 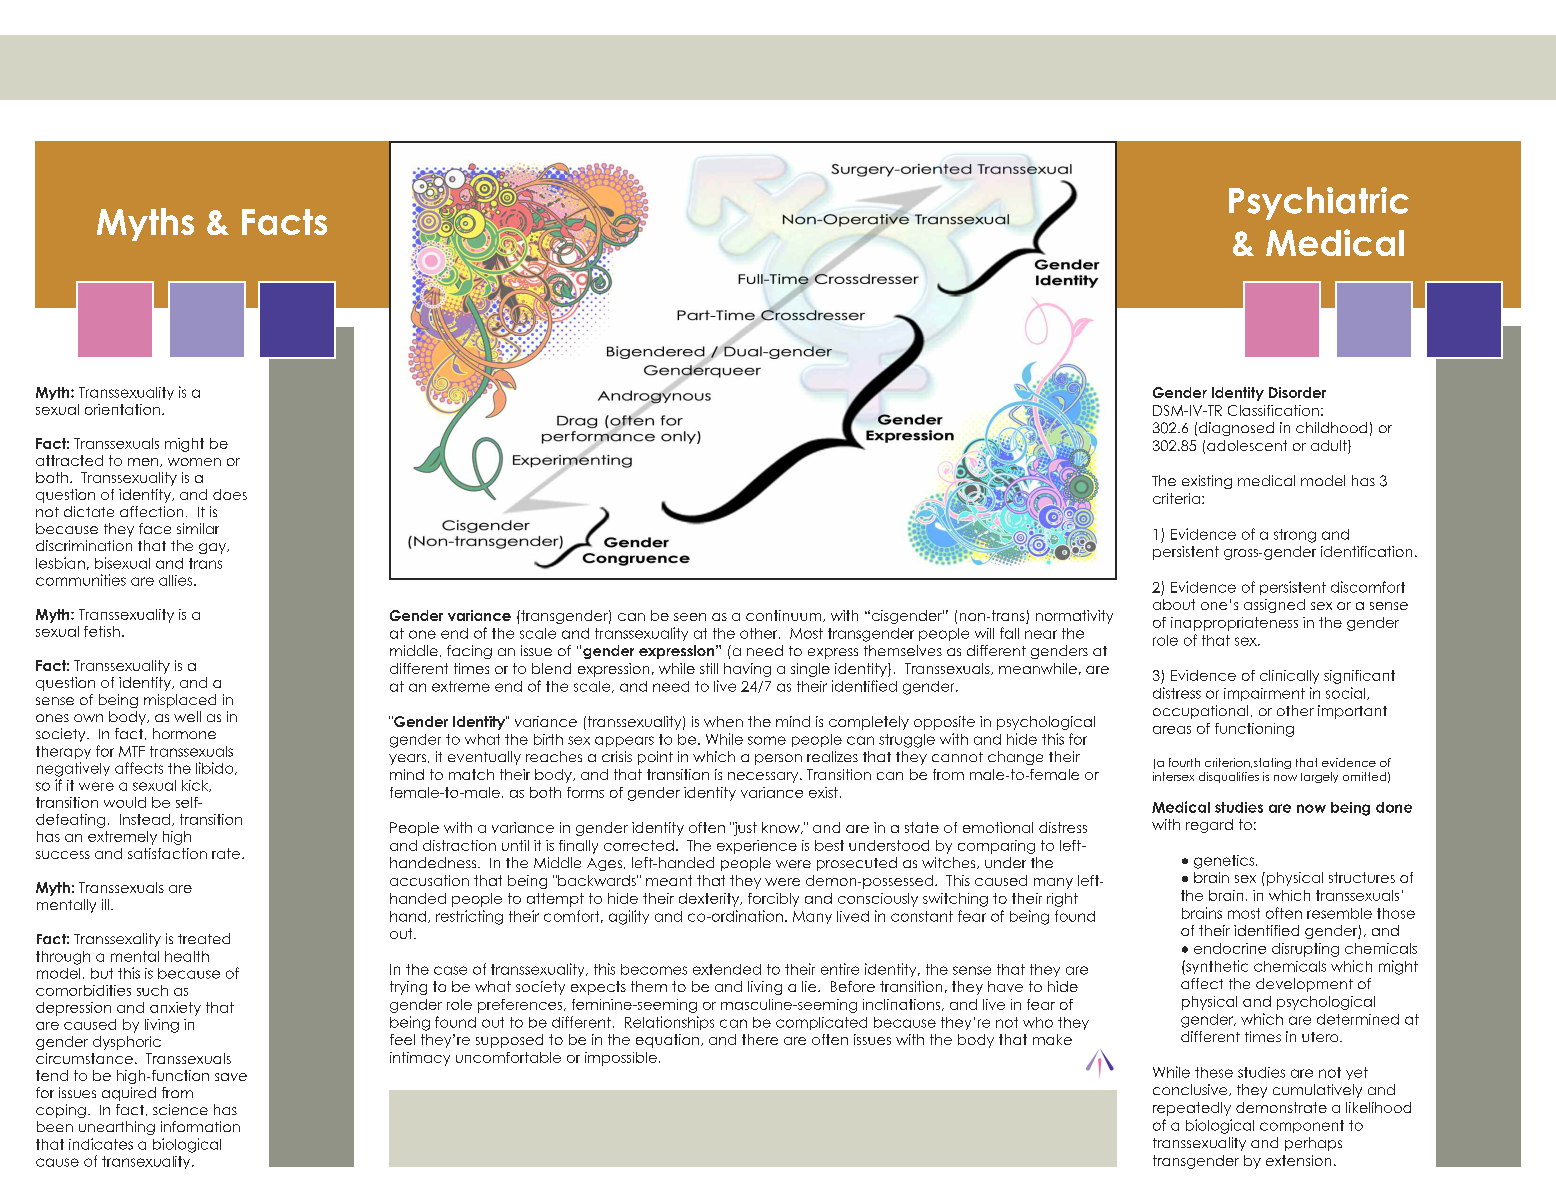 I want to click on impossible, so click(x=621, y=1059).
